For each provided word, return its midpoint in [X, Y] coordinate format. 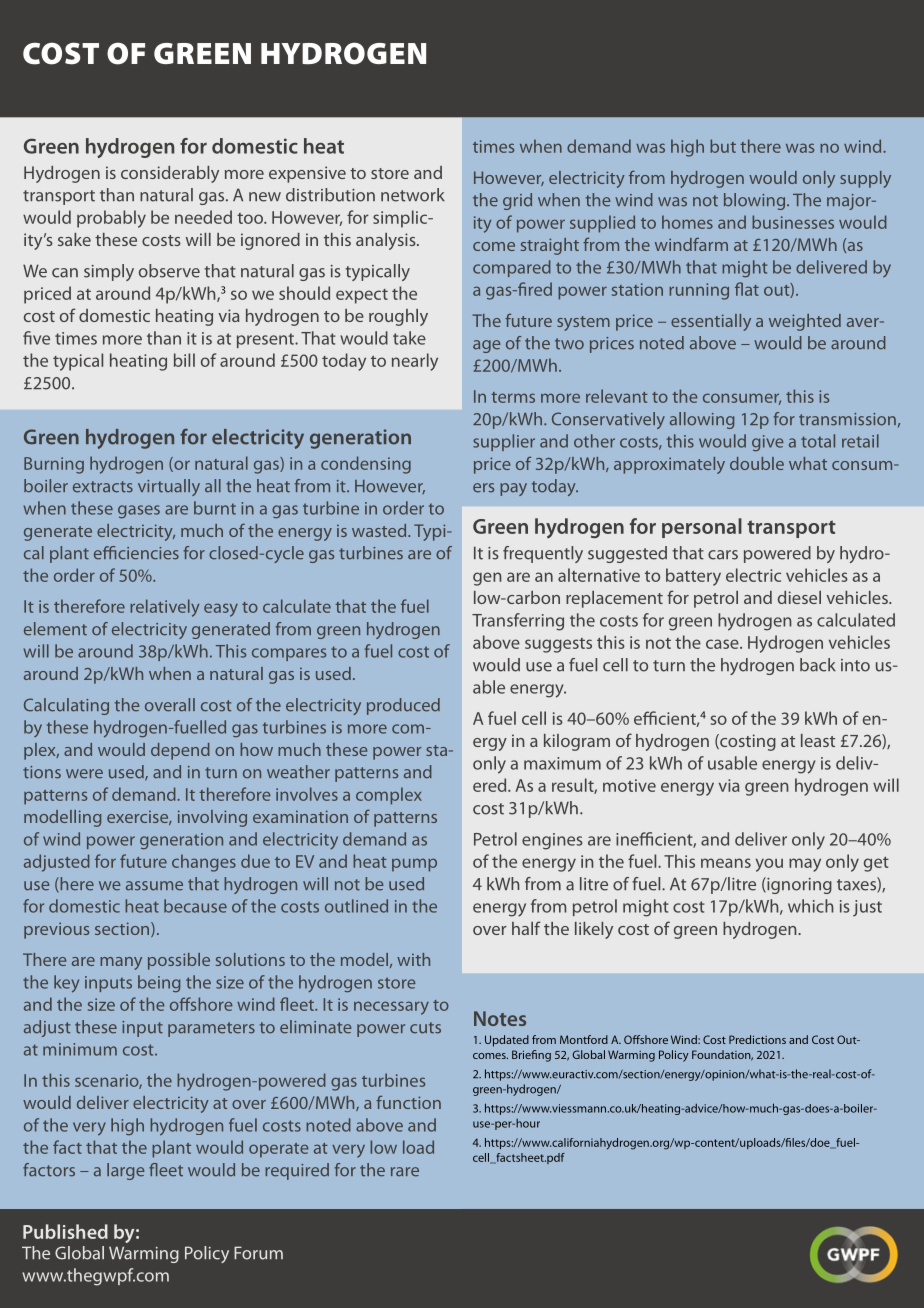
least [818, 740]
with [413, 959]
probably [111, 219]
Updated [507, 1041]
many [121, 963]
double [757, 463]
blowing [756, 201]
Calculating [66, 706]
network [413, 195]
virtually [169, 487]
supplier [504, 442]
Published [65, 1231]
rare [405, 1172]
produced [403, 706]
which [811, 906]
